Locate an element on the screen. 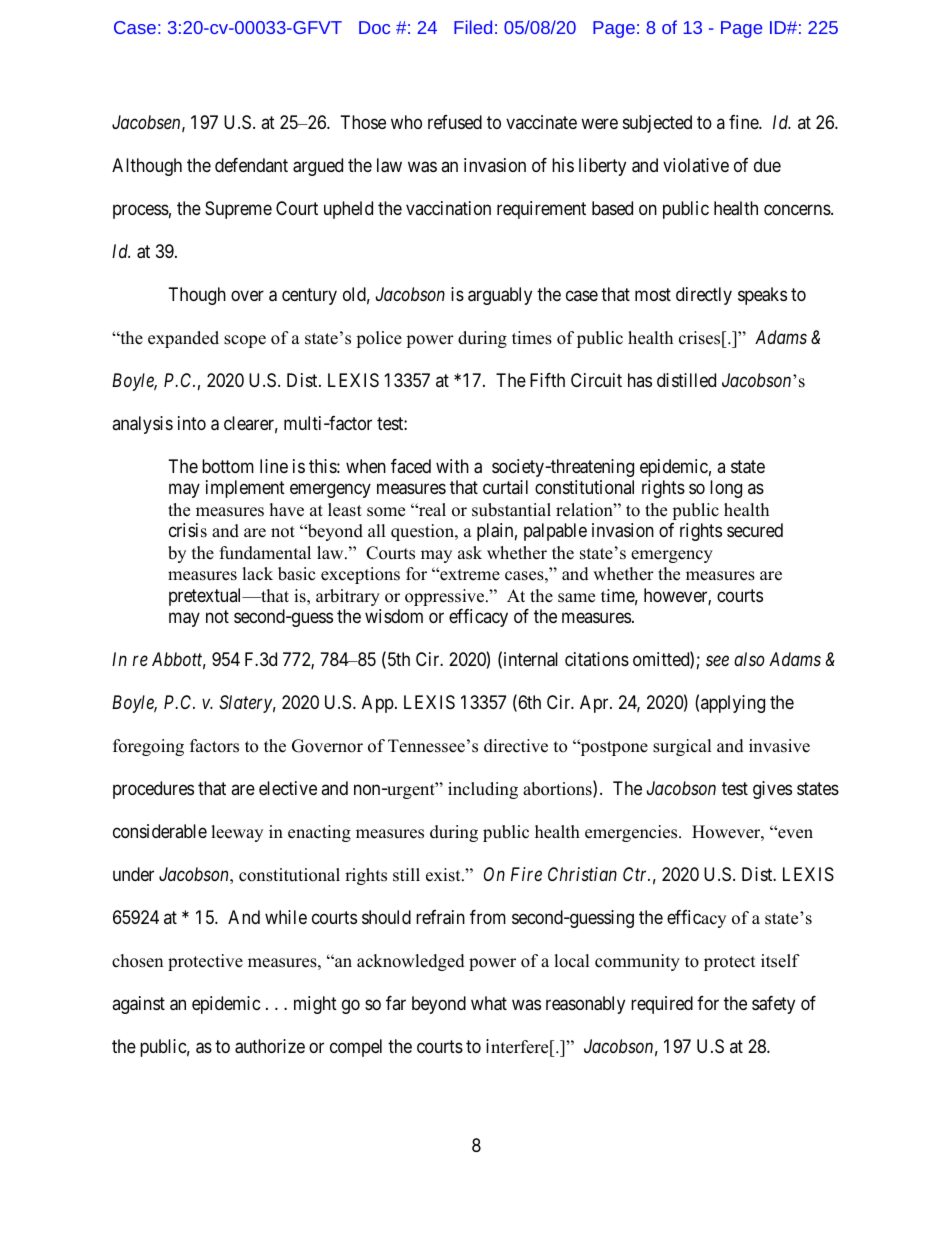 The width and height of the screenshot is (952, 1233). defendant is located at coordinates (251, 165).
